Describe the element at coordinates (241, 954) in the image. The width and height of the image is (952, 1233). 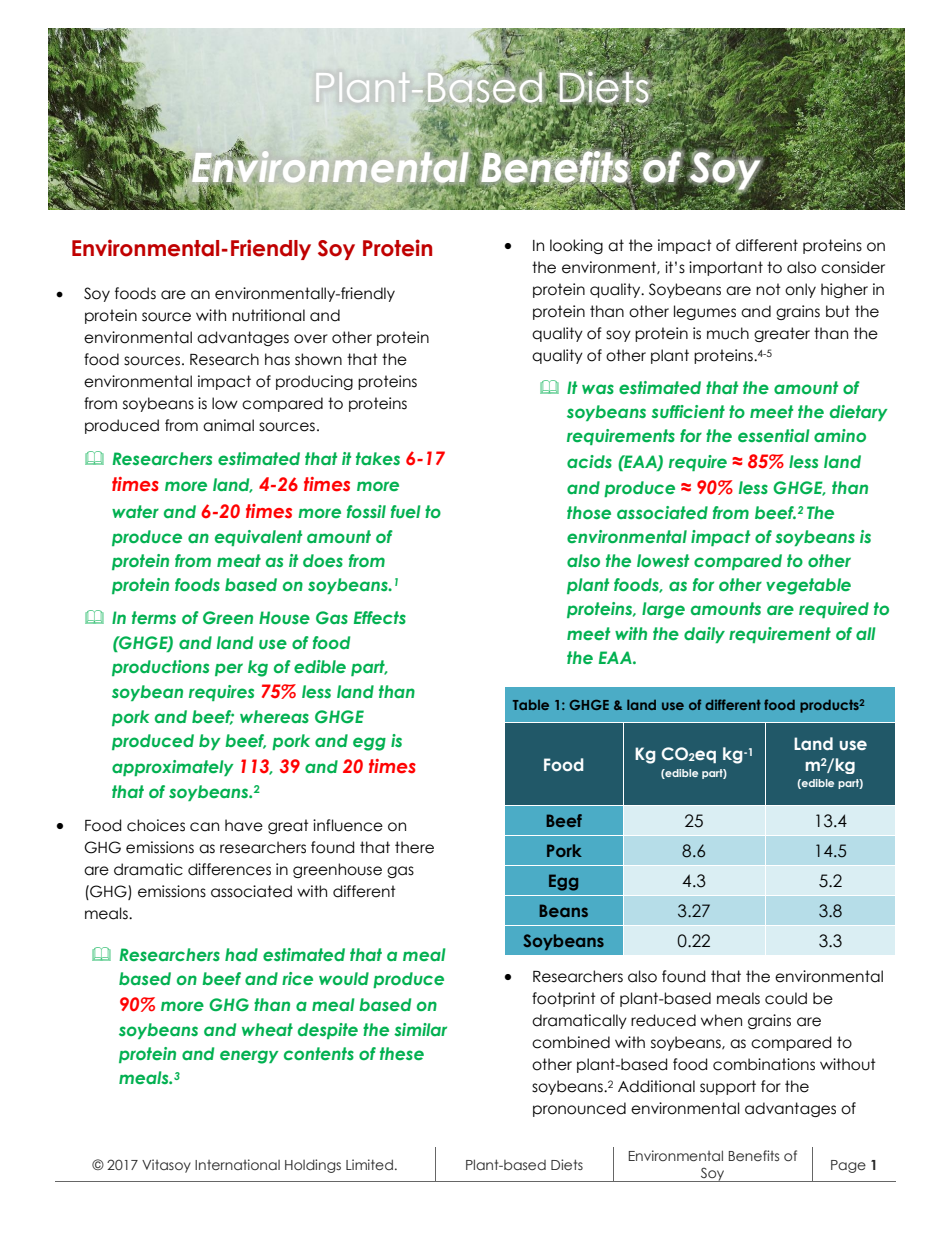
I see `had` at that location.
